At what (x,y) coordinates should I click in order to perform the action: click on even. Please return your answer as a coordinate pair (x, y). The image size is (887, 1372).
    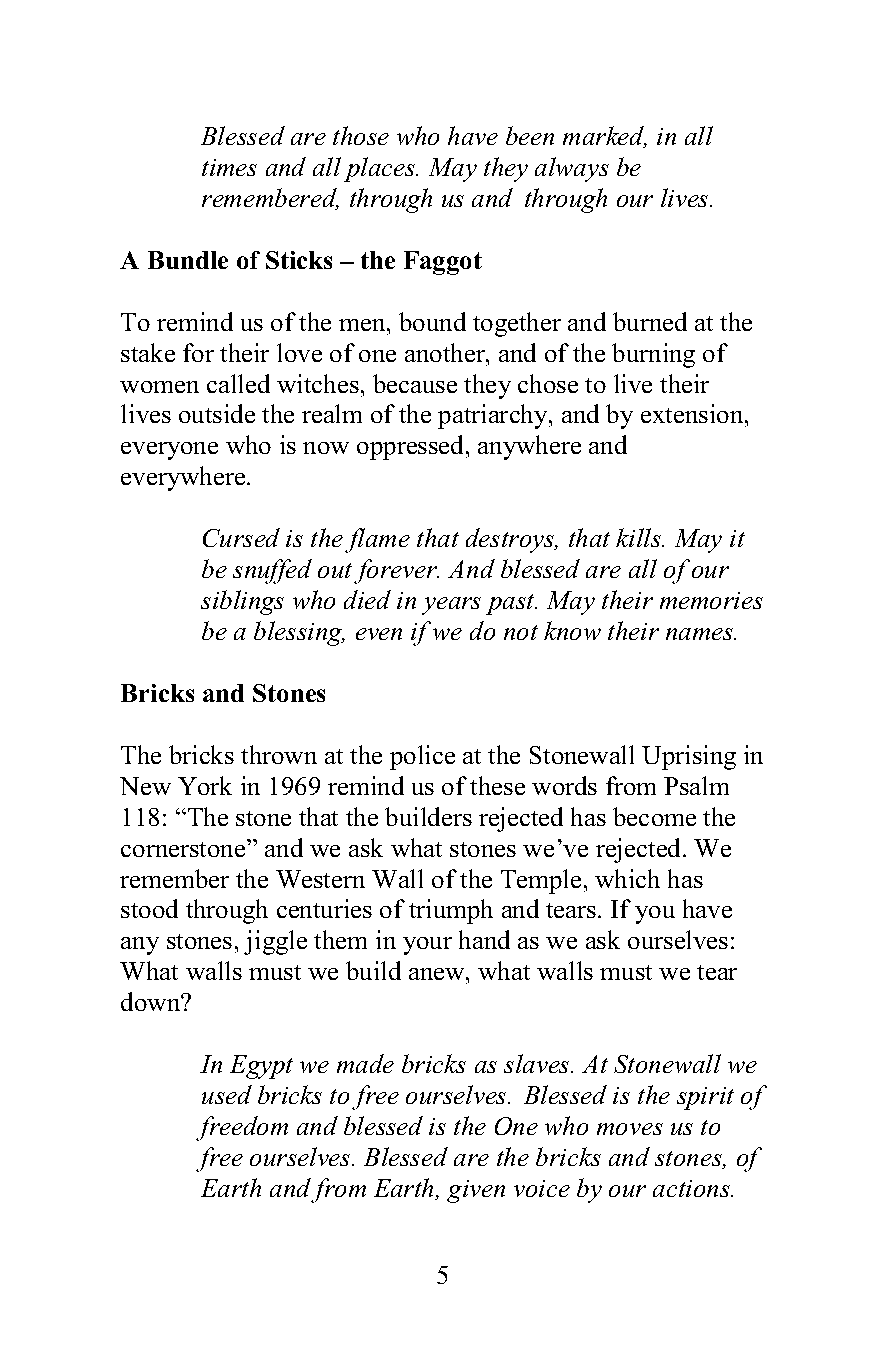
    Looking at the image, I should click on (379, 634).
